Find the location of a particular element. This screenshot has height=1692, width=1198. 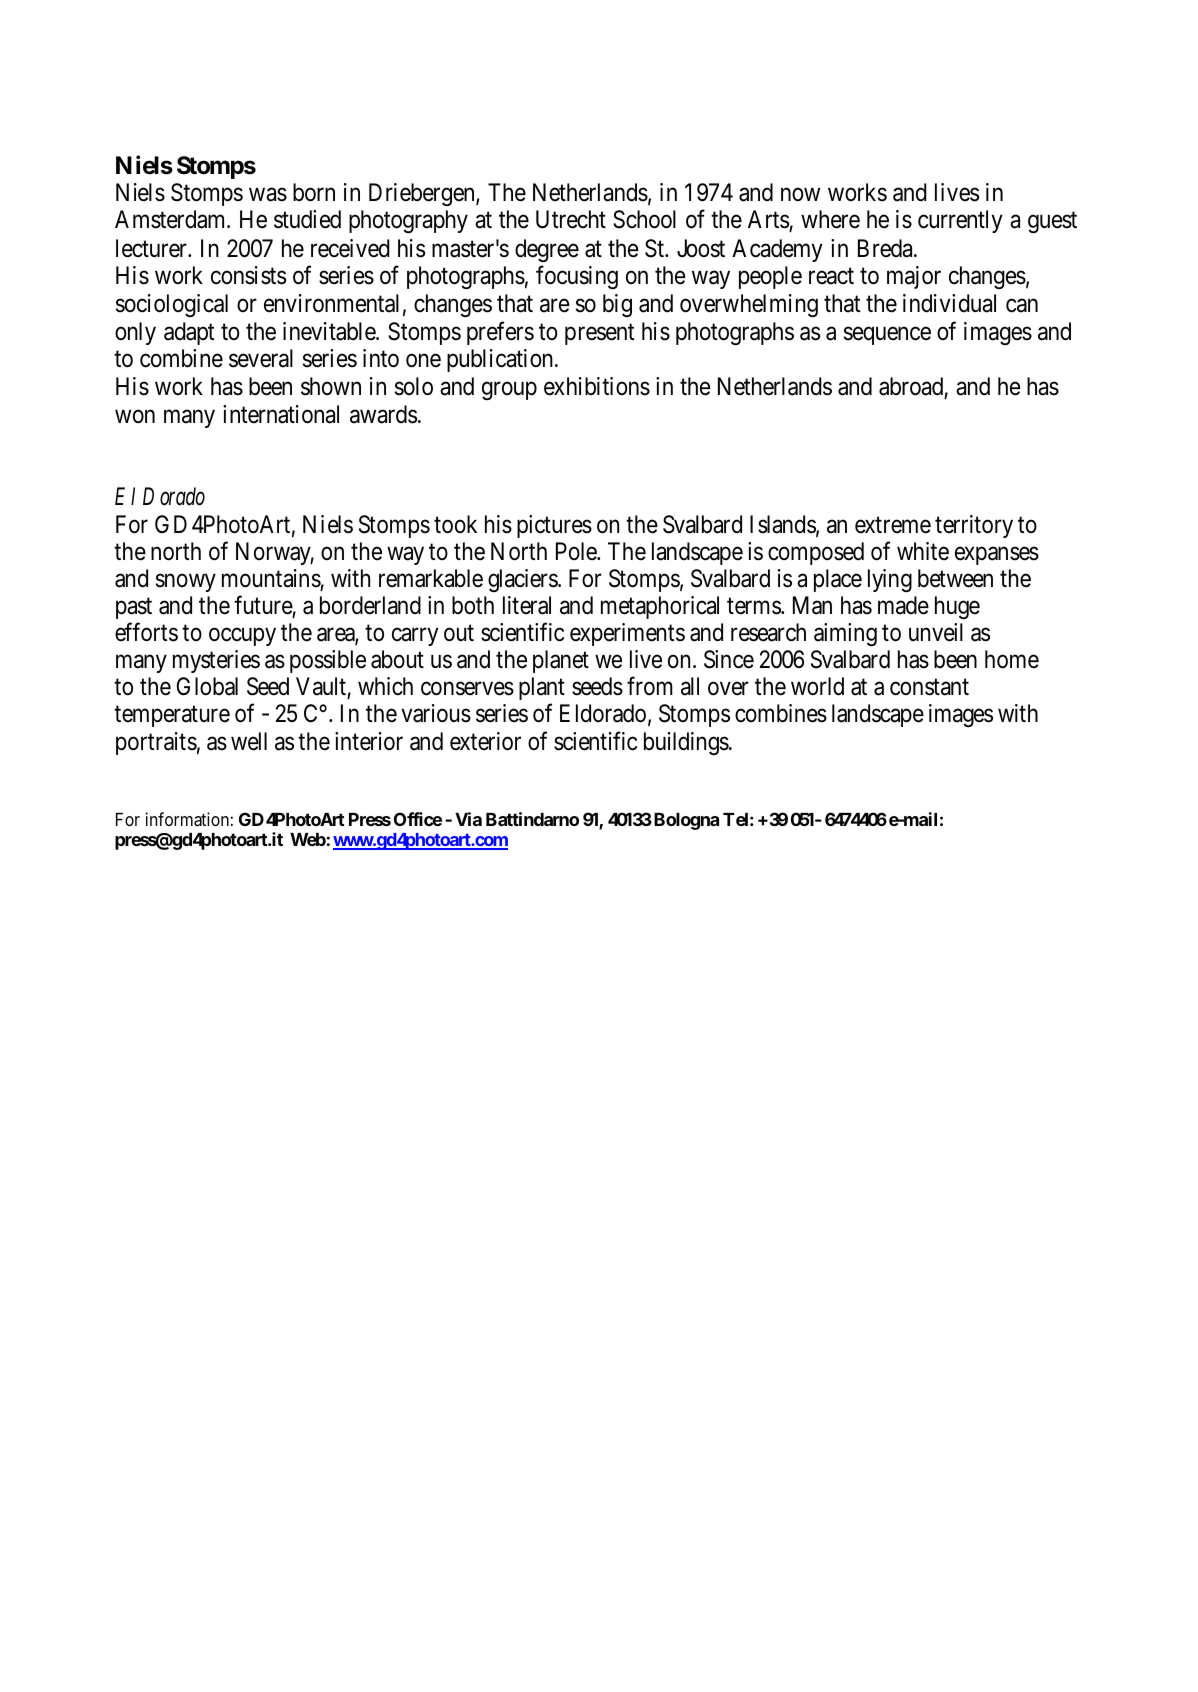

buildings is located at coordinates (687, 743).
